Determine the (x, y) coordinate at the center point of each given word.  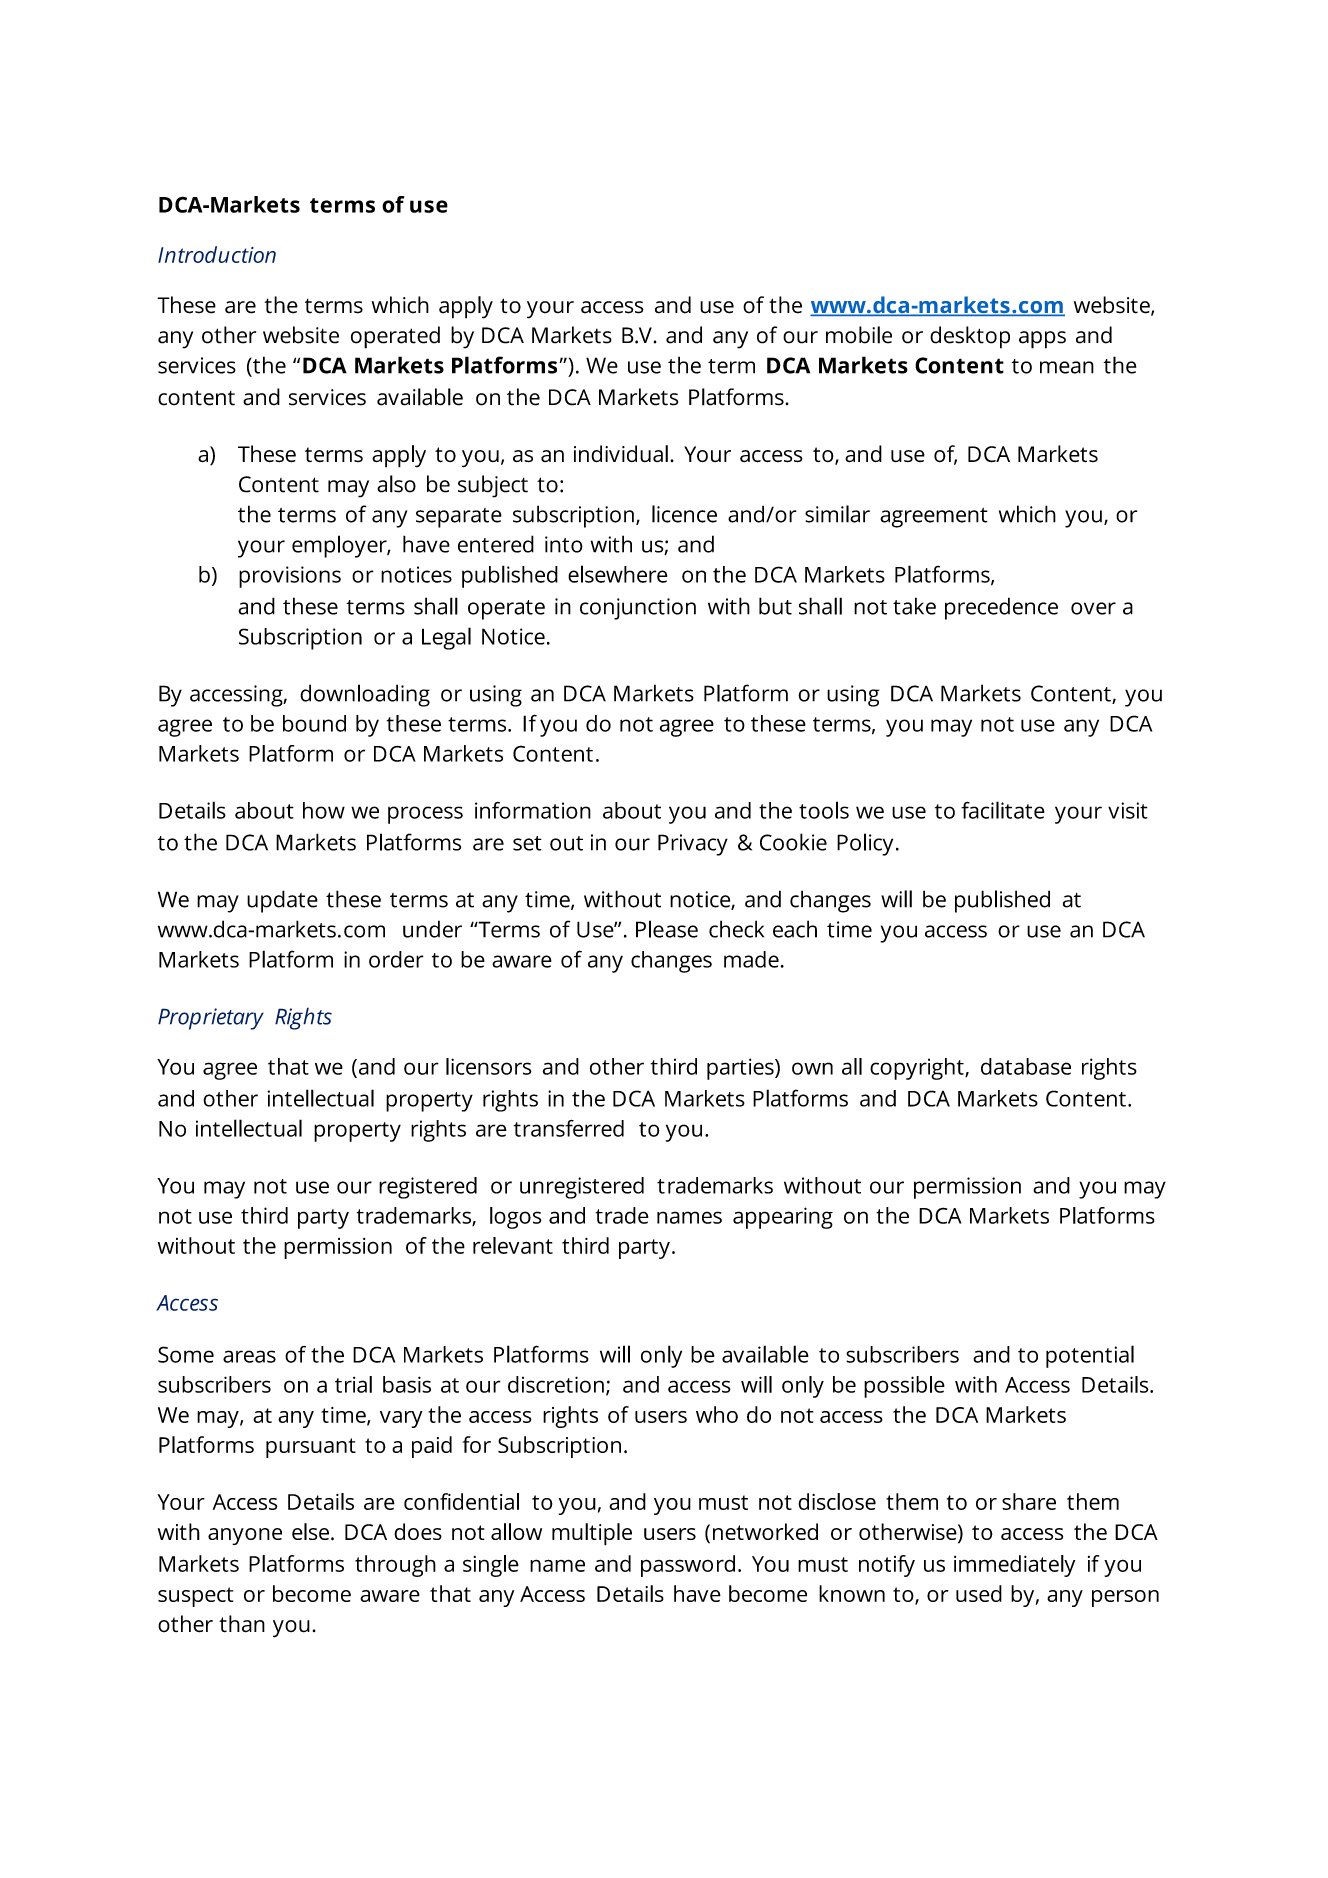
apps (1042, 340)
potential (1090, 1356)
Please (667, 929)
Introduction (217, 254)
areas (249, 1356)
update (282, 901)
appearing (783, 1218)
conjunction (638, 609)
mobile (859, 335)
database (1026, 1066)
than (242, 1624)
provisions (290, 577)
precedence (1001, 608)
